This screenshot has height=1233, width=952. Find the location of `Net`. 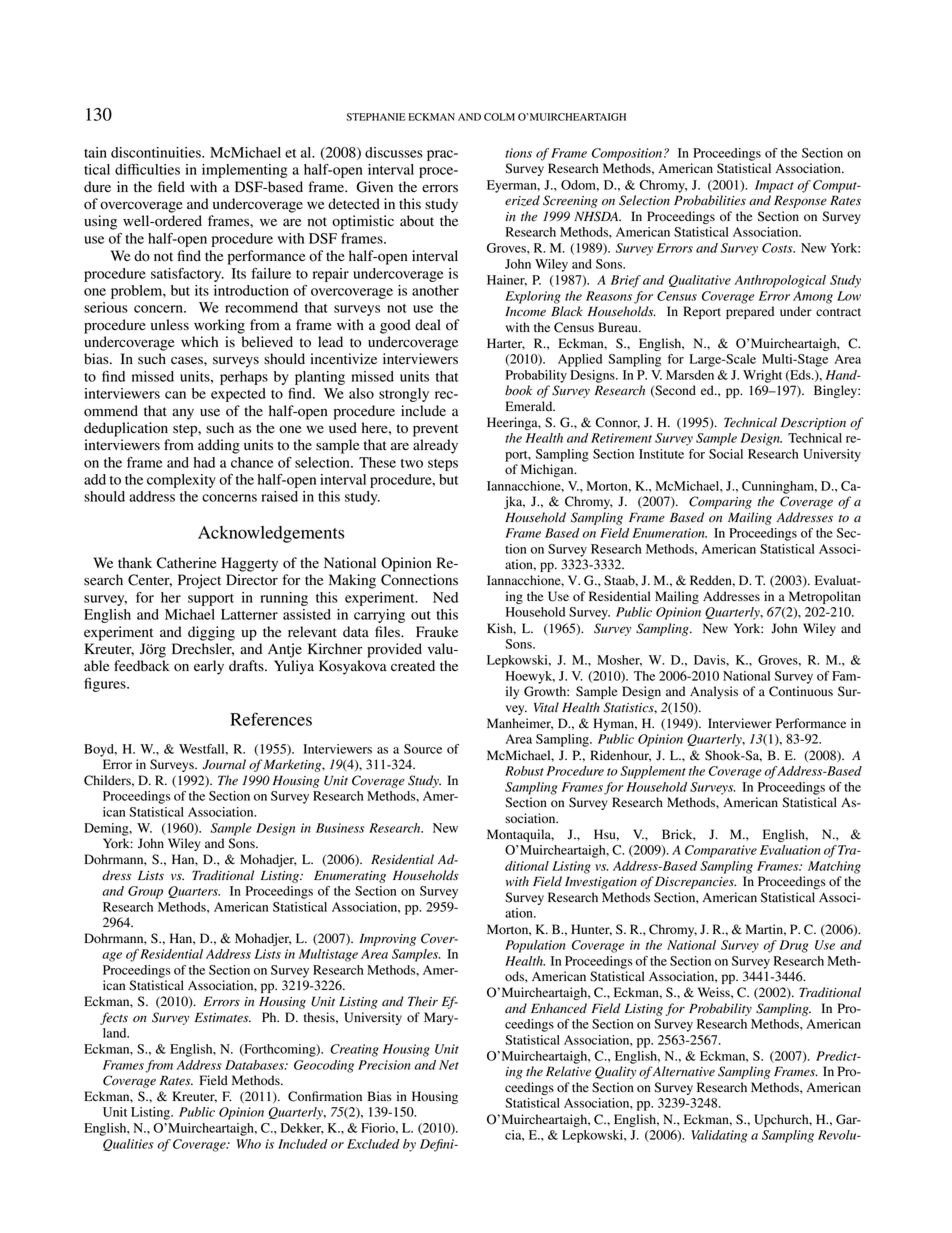

Net is located at coordinates (449, 1065).
